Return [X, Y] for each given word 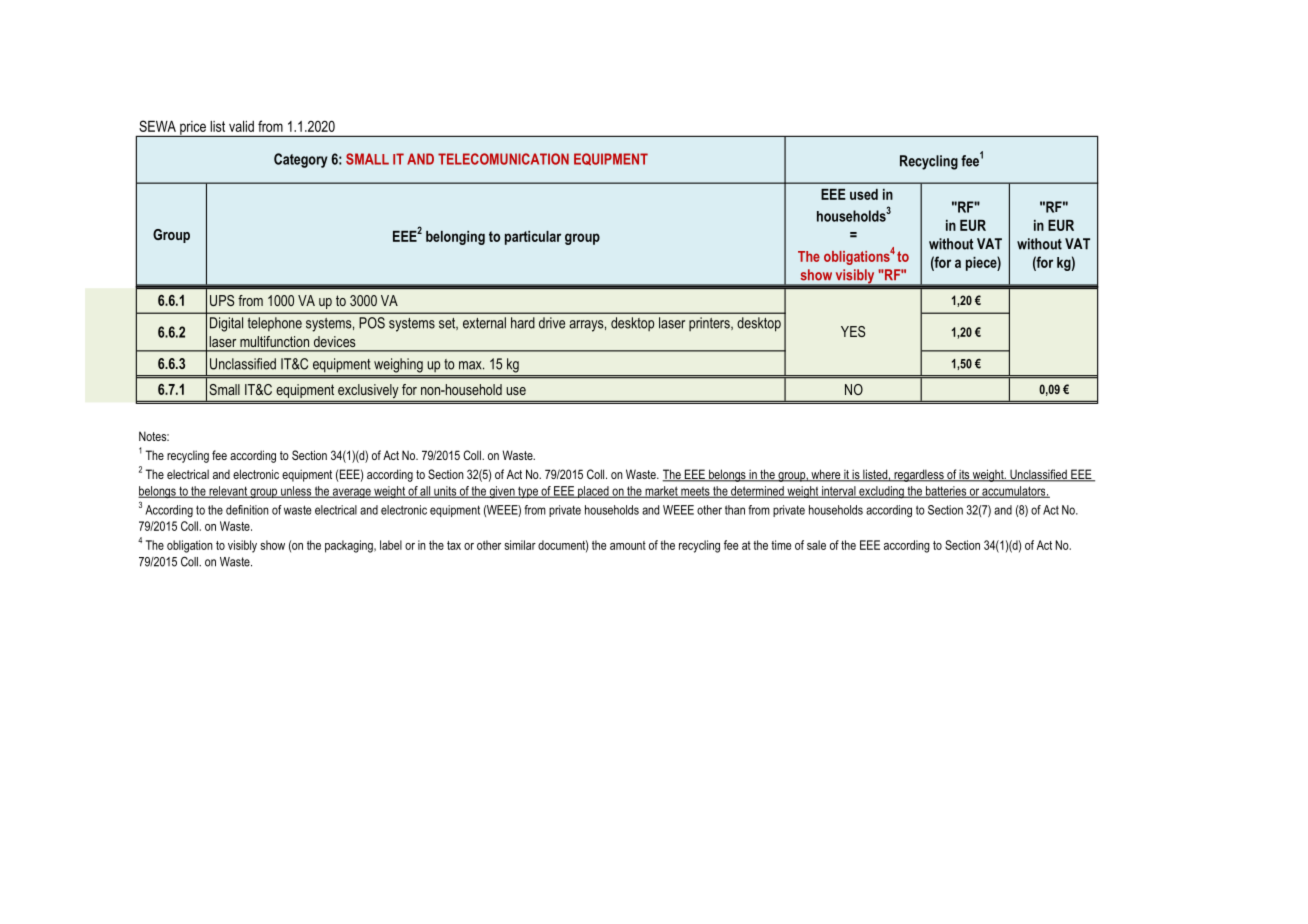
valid [241, 126]
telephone [275, 324]
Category [301, 160]
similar [520, 545]
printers [710, 324]
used [864, 194]
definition [247, 510]
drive [552, 323]
